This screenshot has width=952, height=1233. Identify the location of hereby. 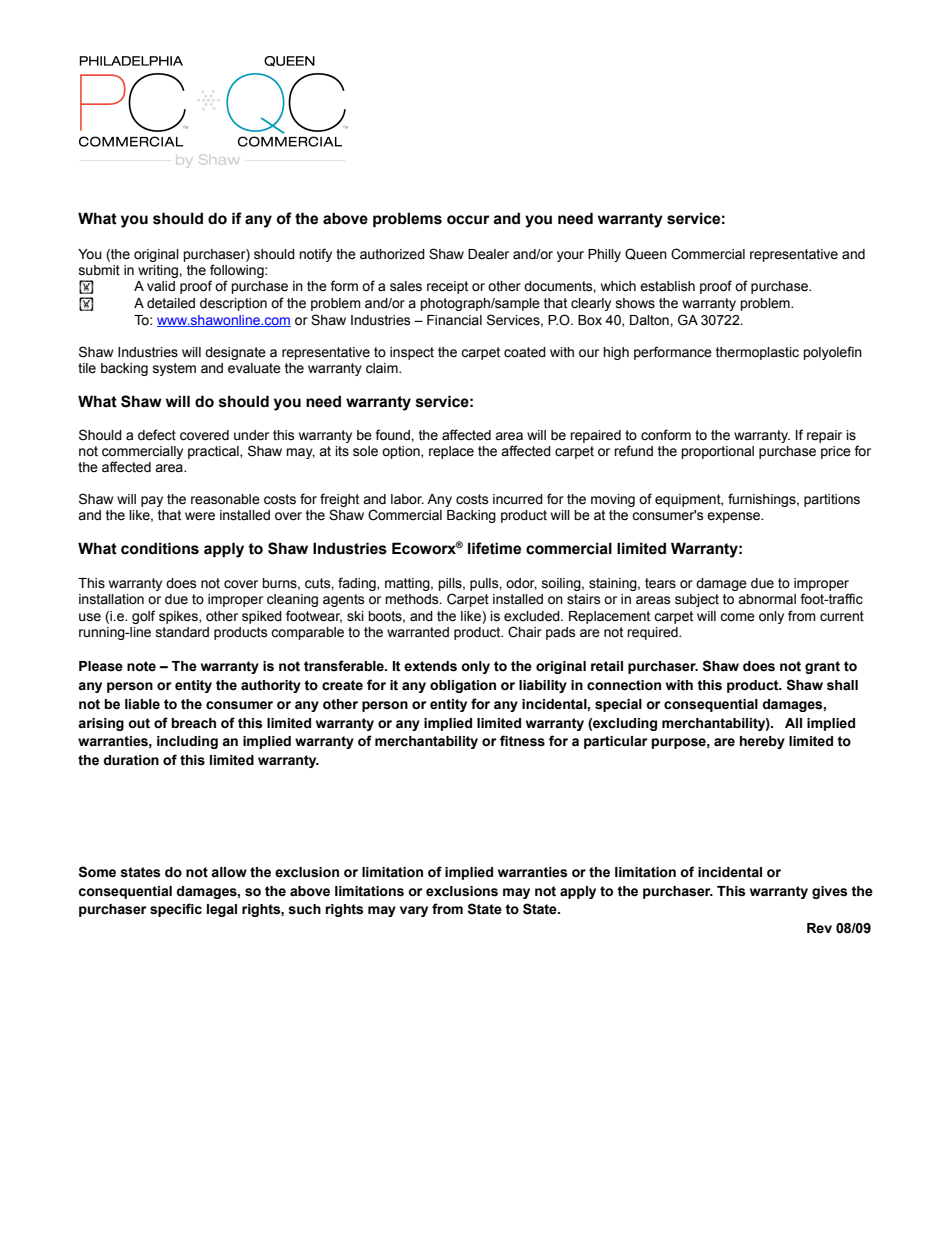
(762, 742).
